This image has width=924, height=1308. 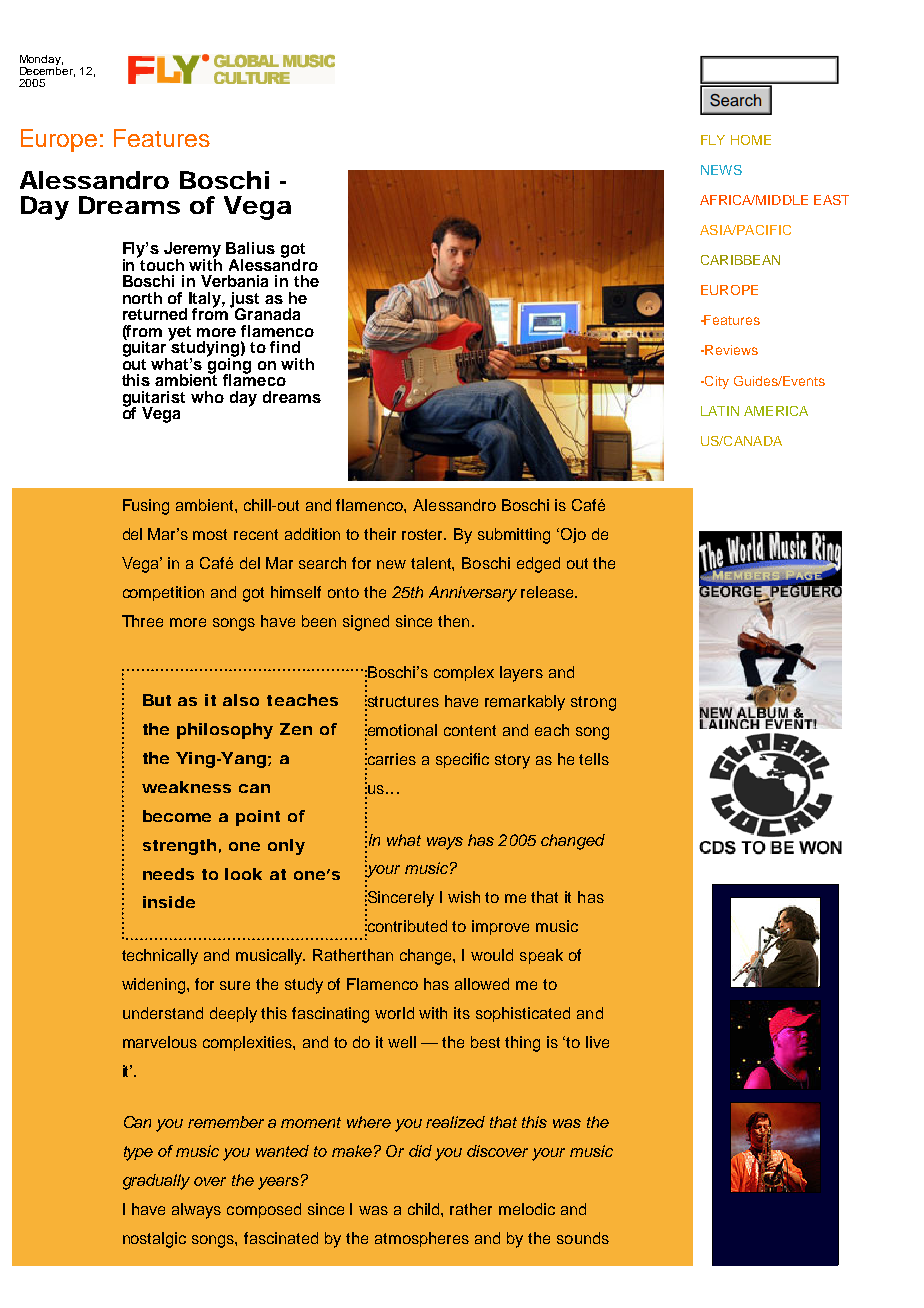 What do you see at coordinates (424, 534) in the image?
I see `roster` at bounding box center [424, 534].
